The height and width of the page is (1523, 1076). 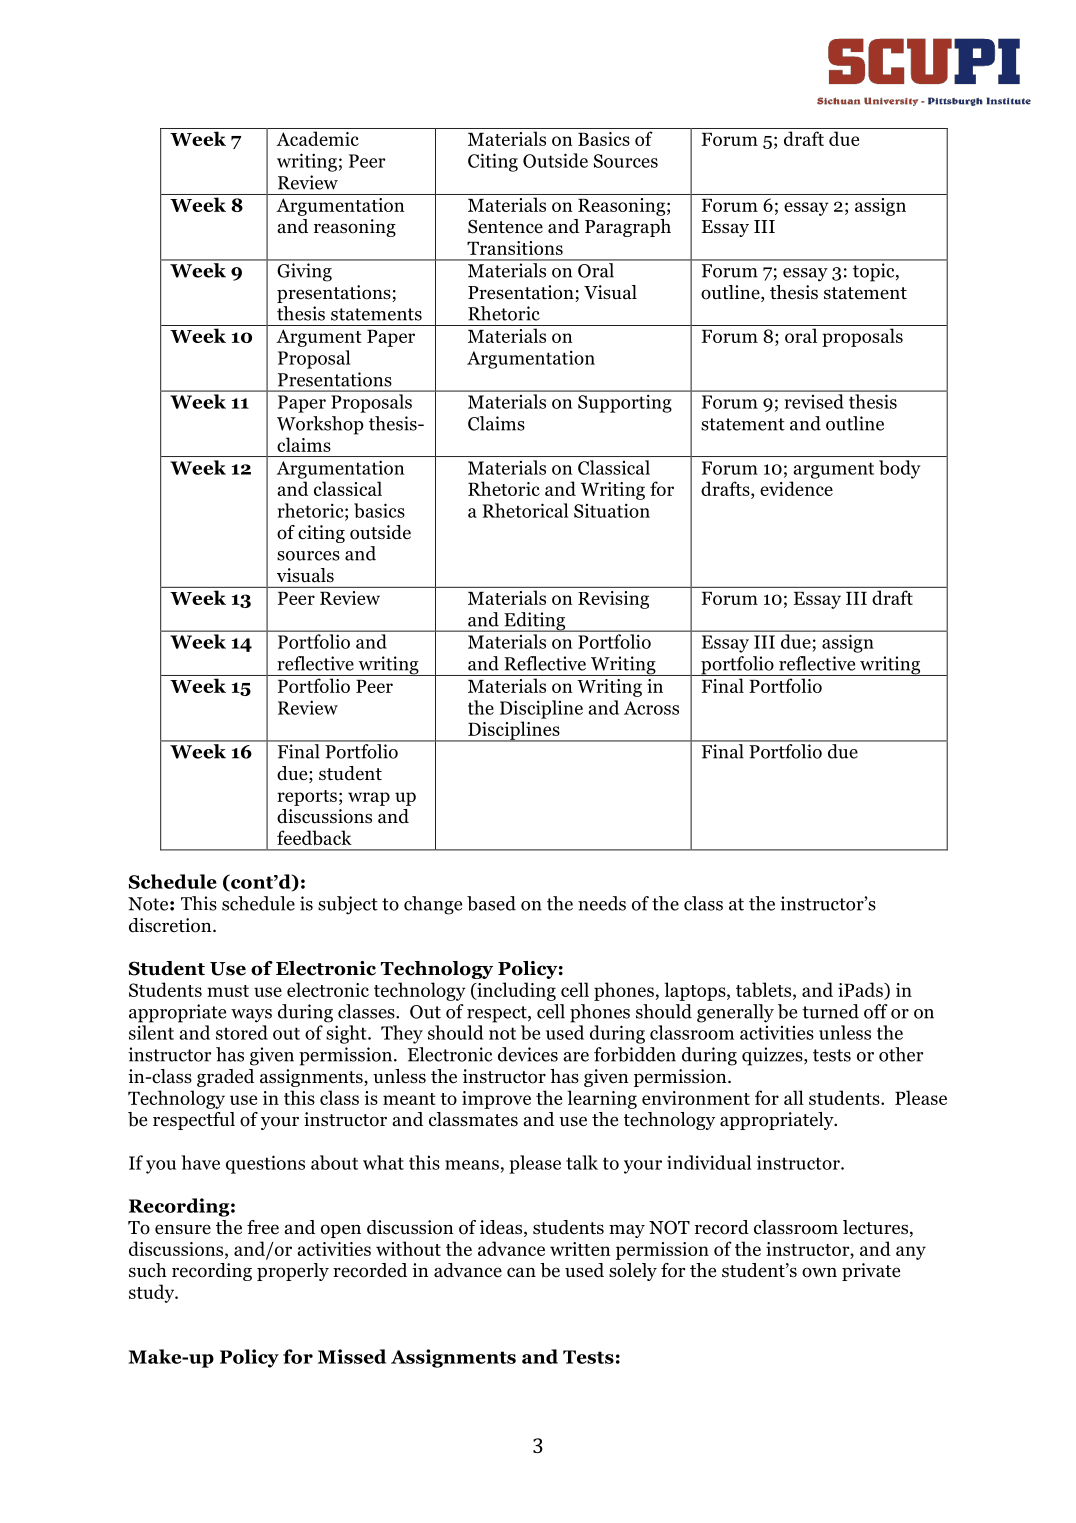 I want to click on Situation, so click(x=612, y=510).
